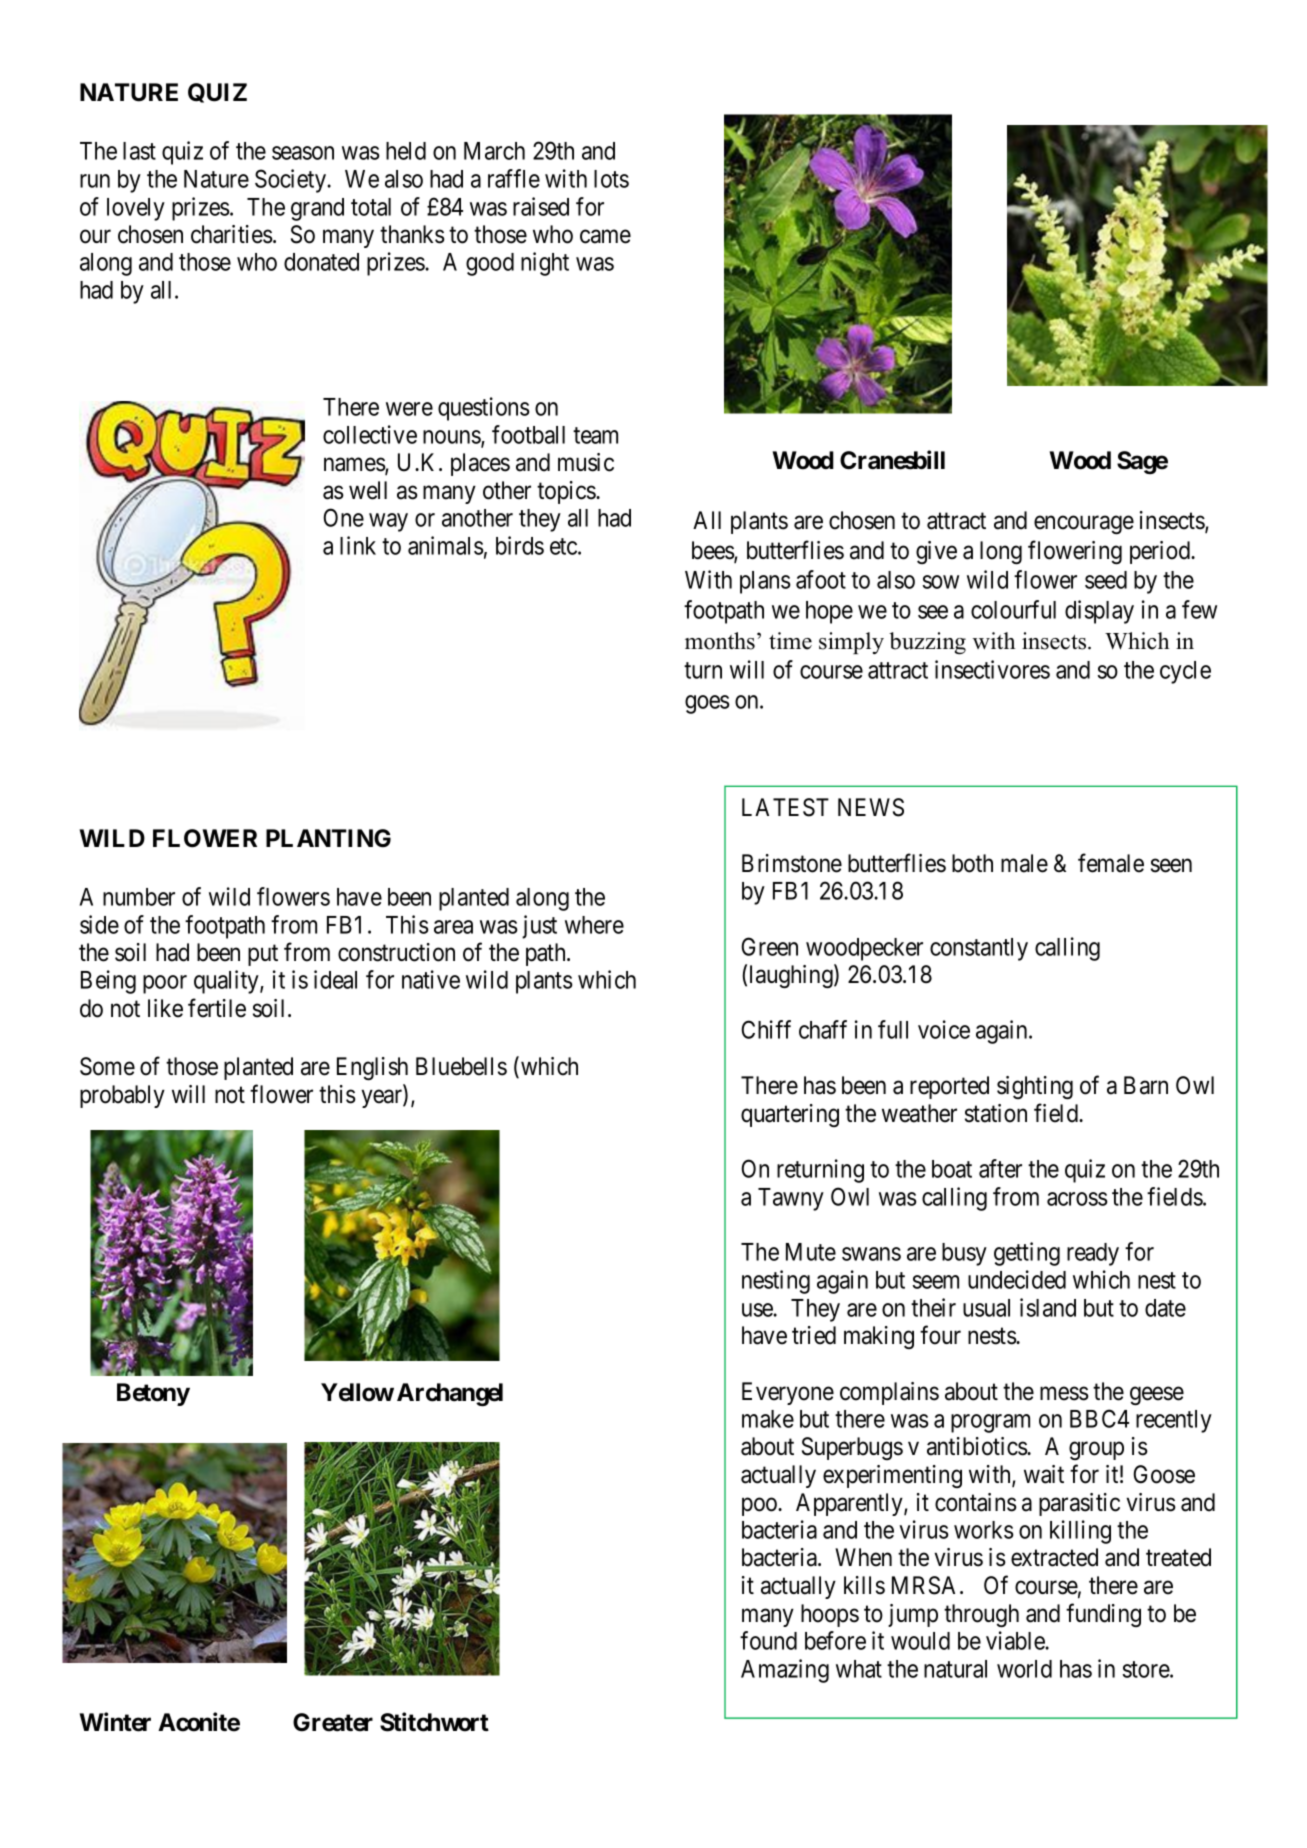 The width and height of the image is (1307, 1848). What do you see at coordinates (979, 949) in the image?
I see `constantly` at bounding box center [979, 949].
